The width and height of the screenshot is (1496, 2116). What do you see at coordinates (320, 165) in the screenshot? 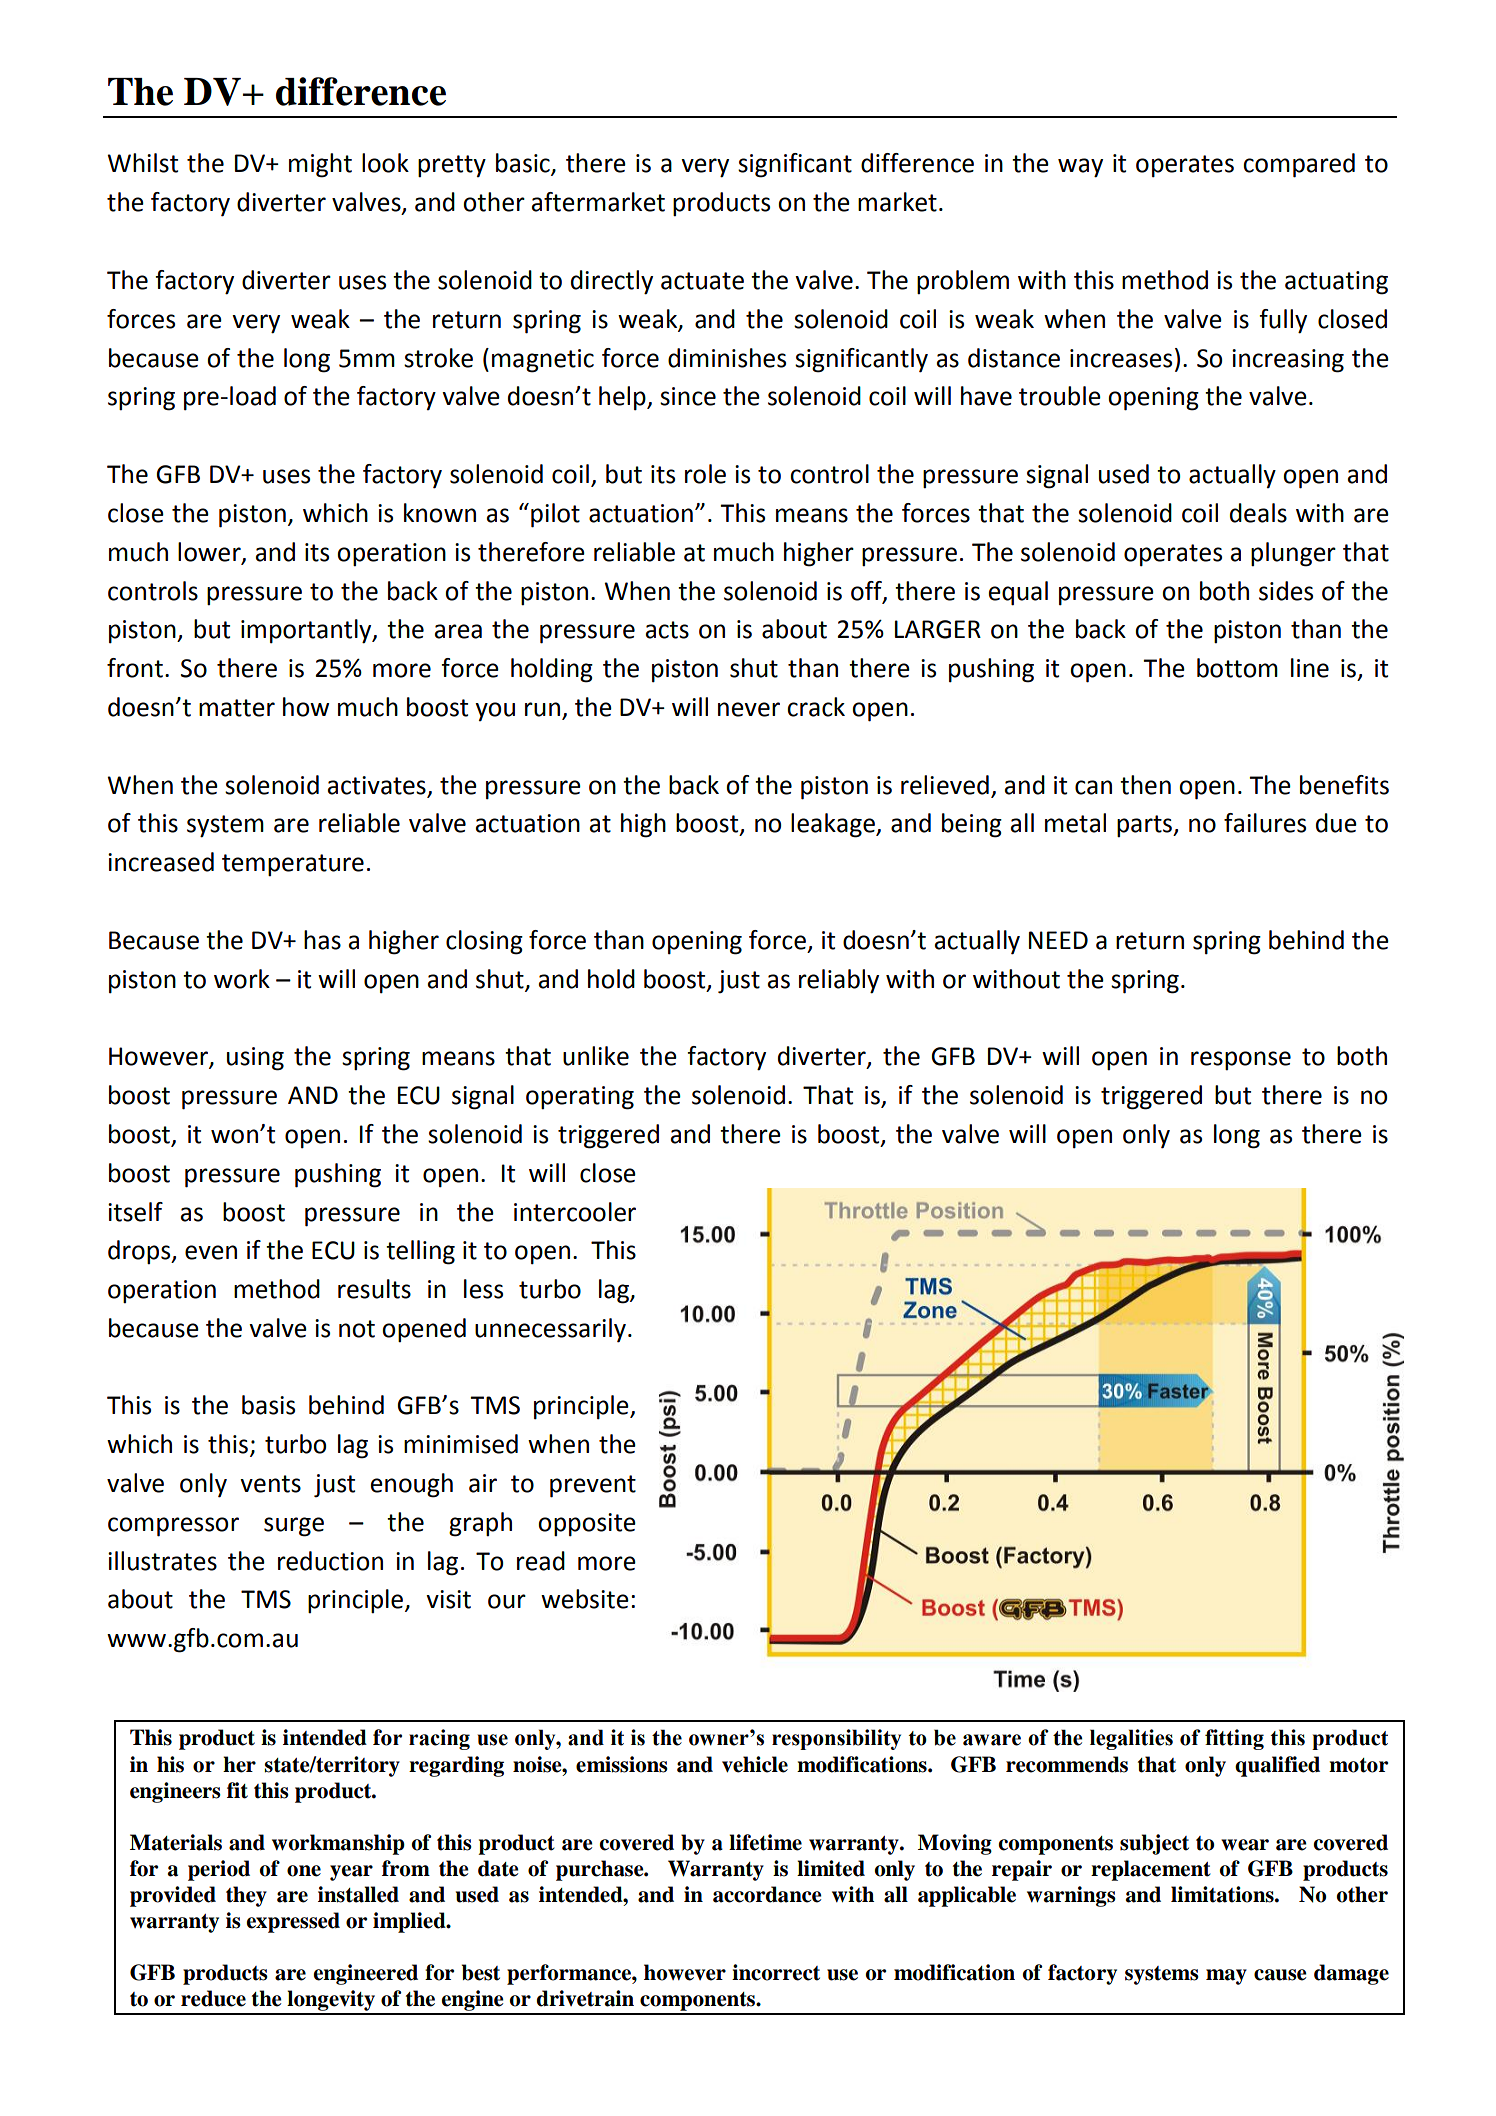
I see `might` at bounding box center [320, 165].
